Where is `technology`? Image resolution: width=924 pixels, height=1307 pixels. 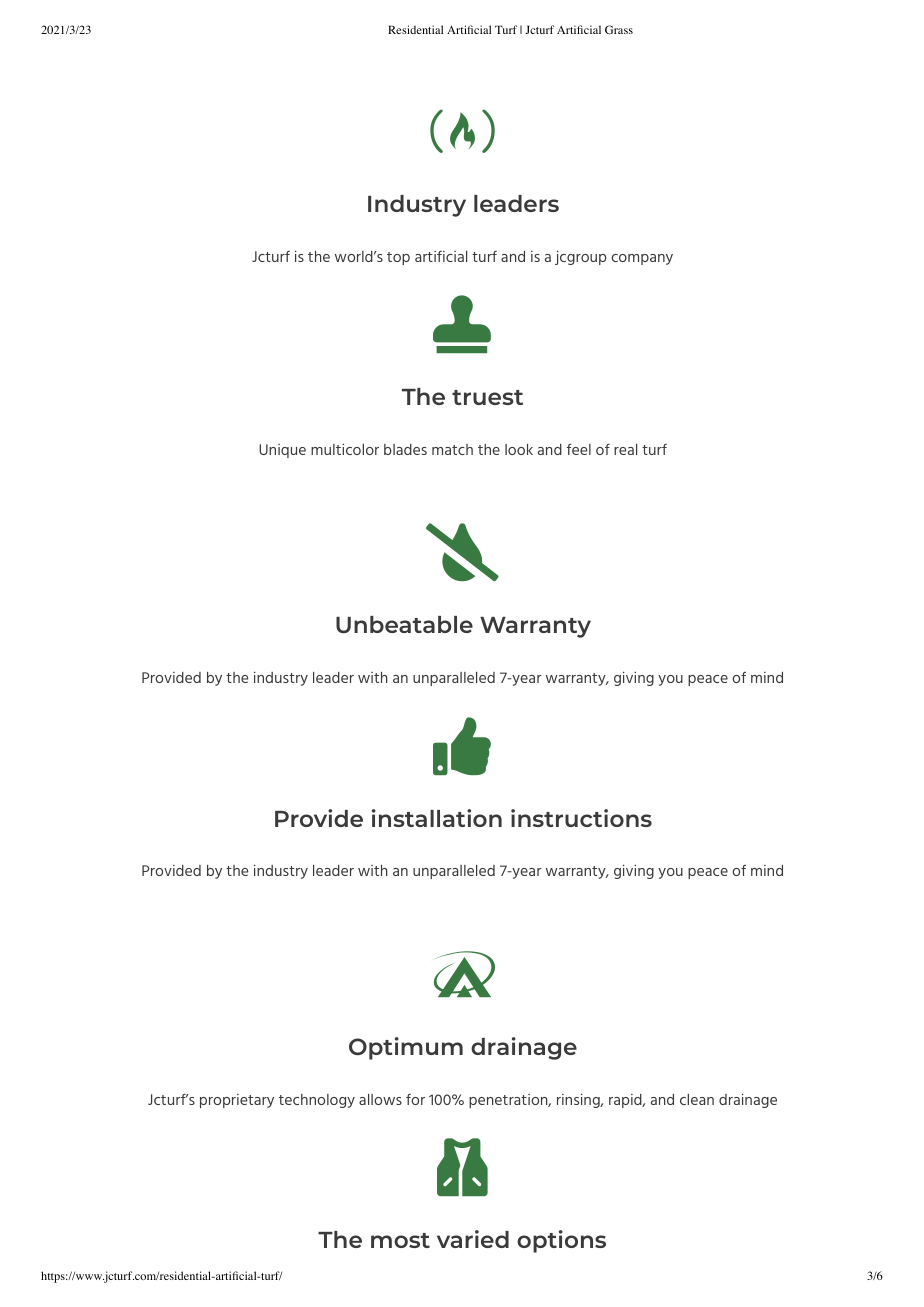
technology is located at coordinates (317, 1101).
